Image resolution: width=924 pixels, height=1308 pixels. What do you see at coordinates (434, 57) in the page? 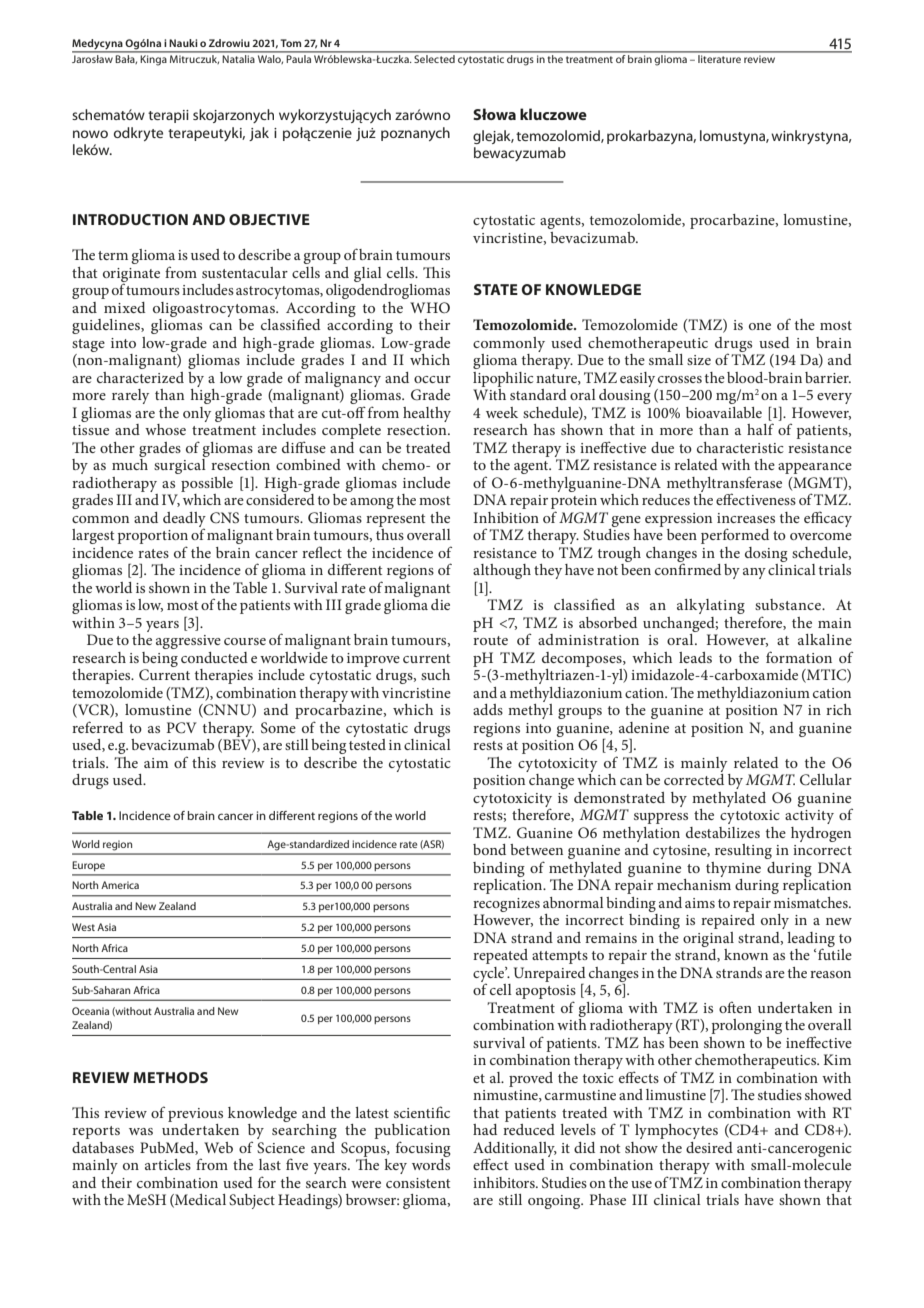
I see `Selected` at bounding box center [434, 57].
